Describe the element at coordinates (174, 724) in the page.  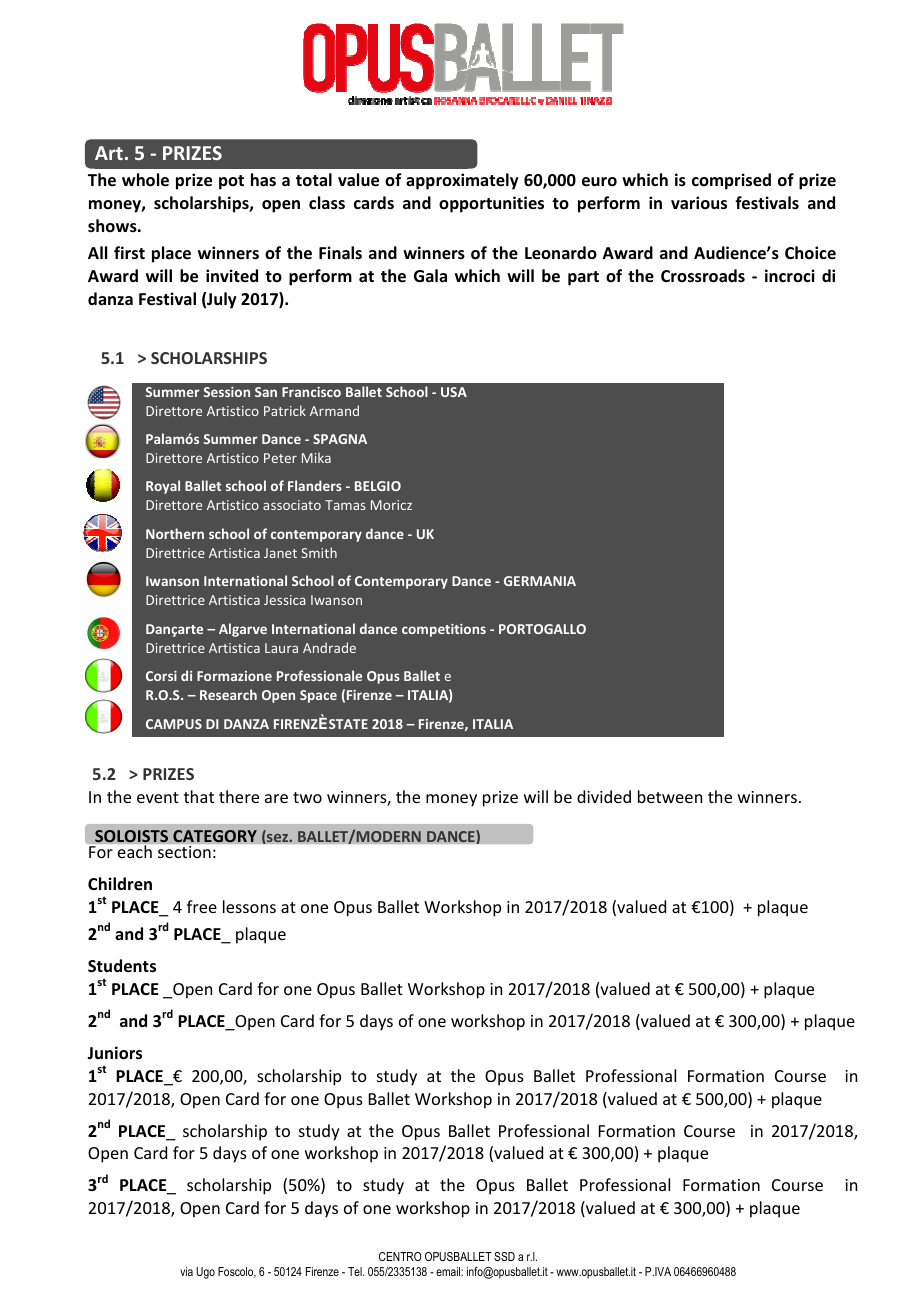
I see `CAMPUS` at that location.
